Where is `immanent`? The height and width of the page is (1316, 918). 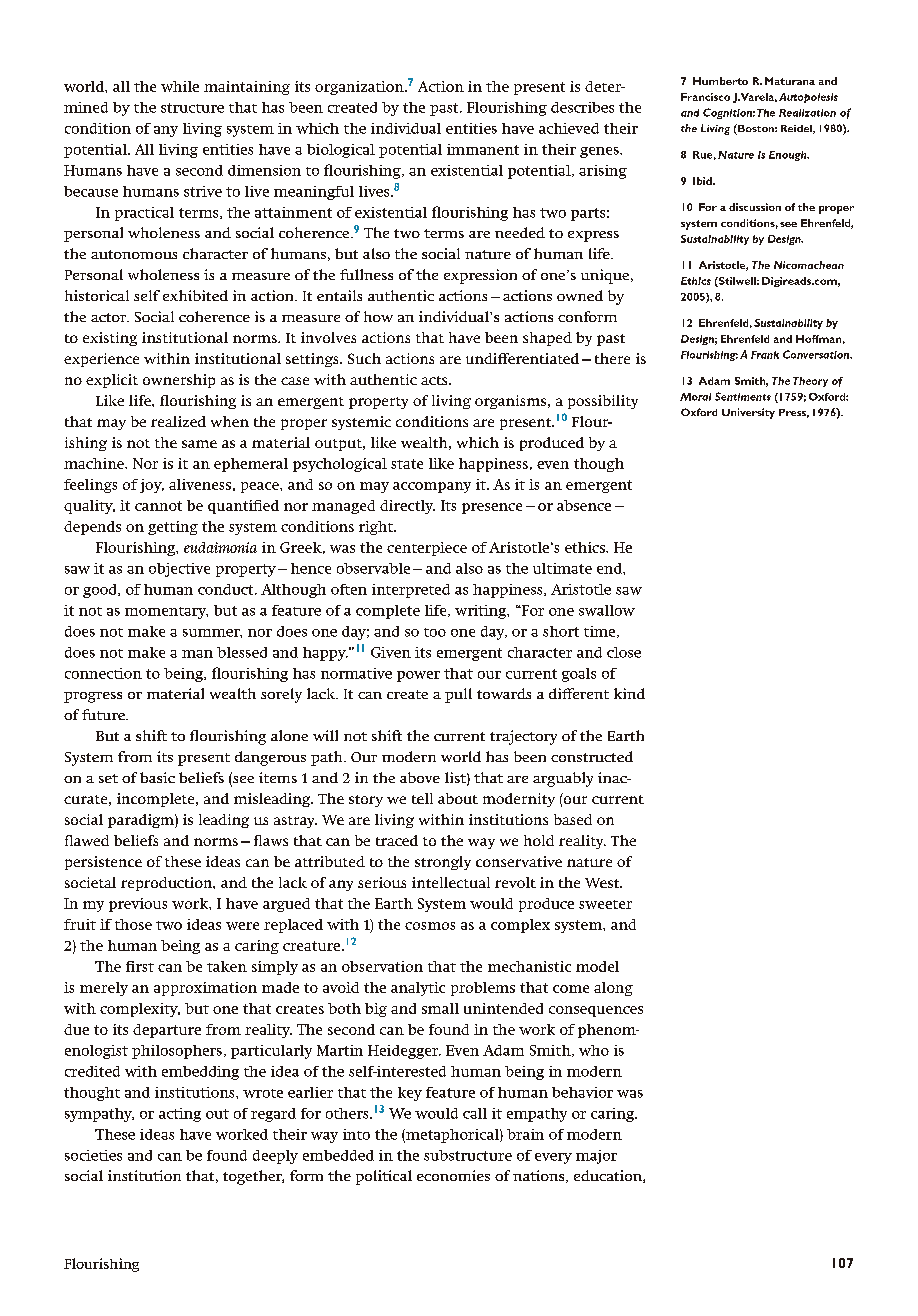
immanent is located at coordinates (483, 149).
